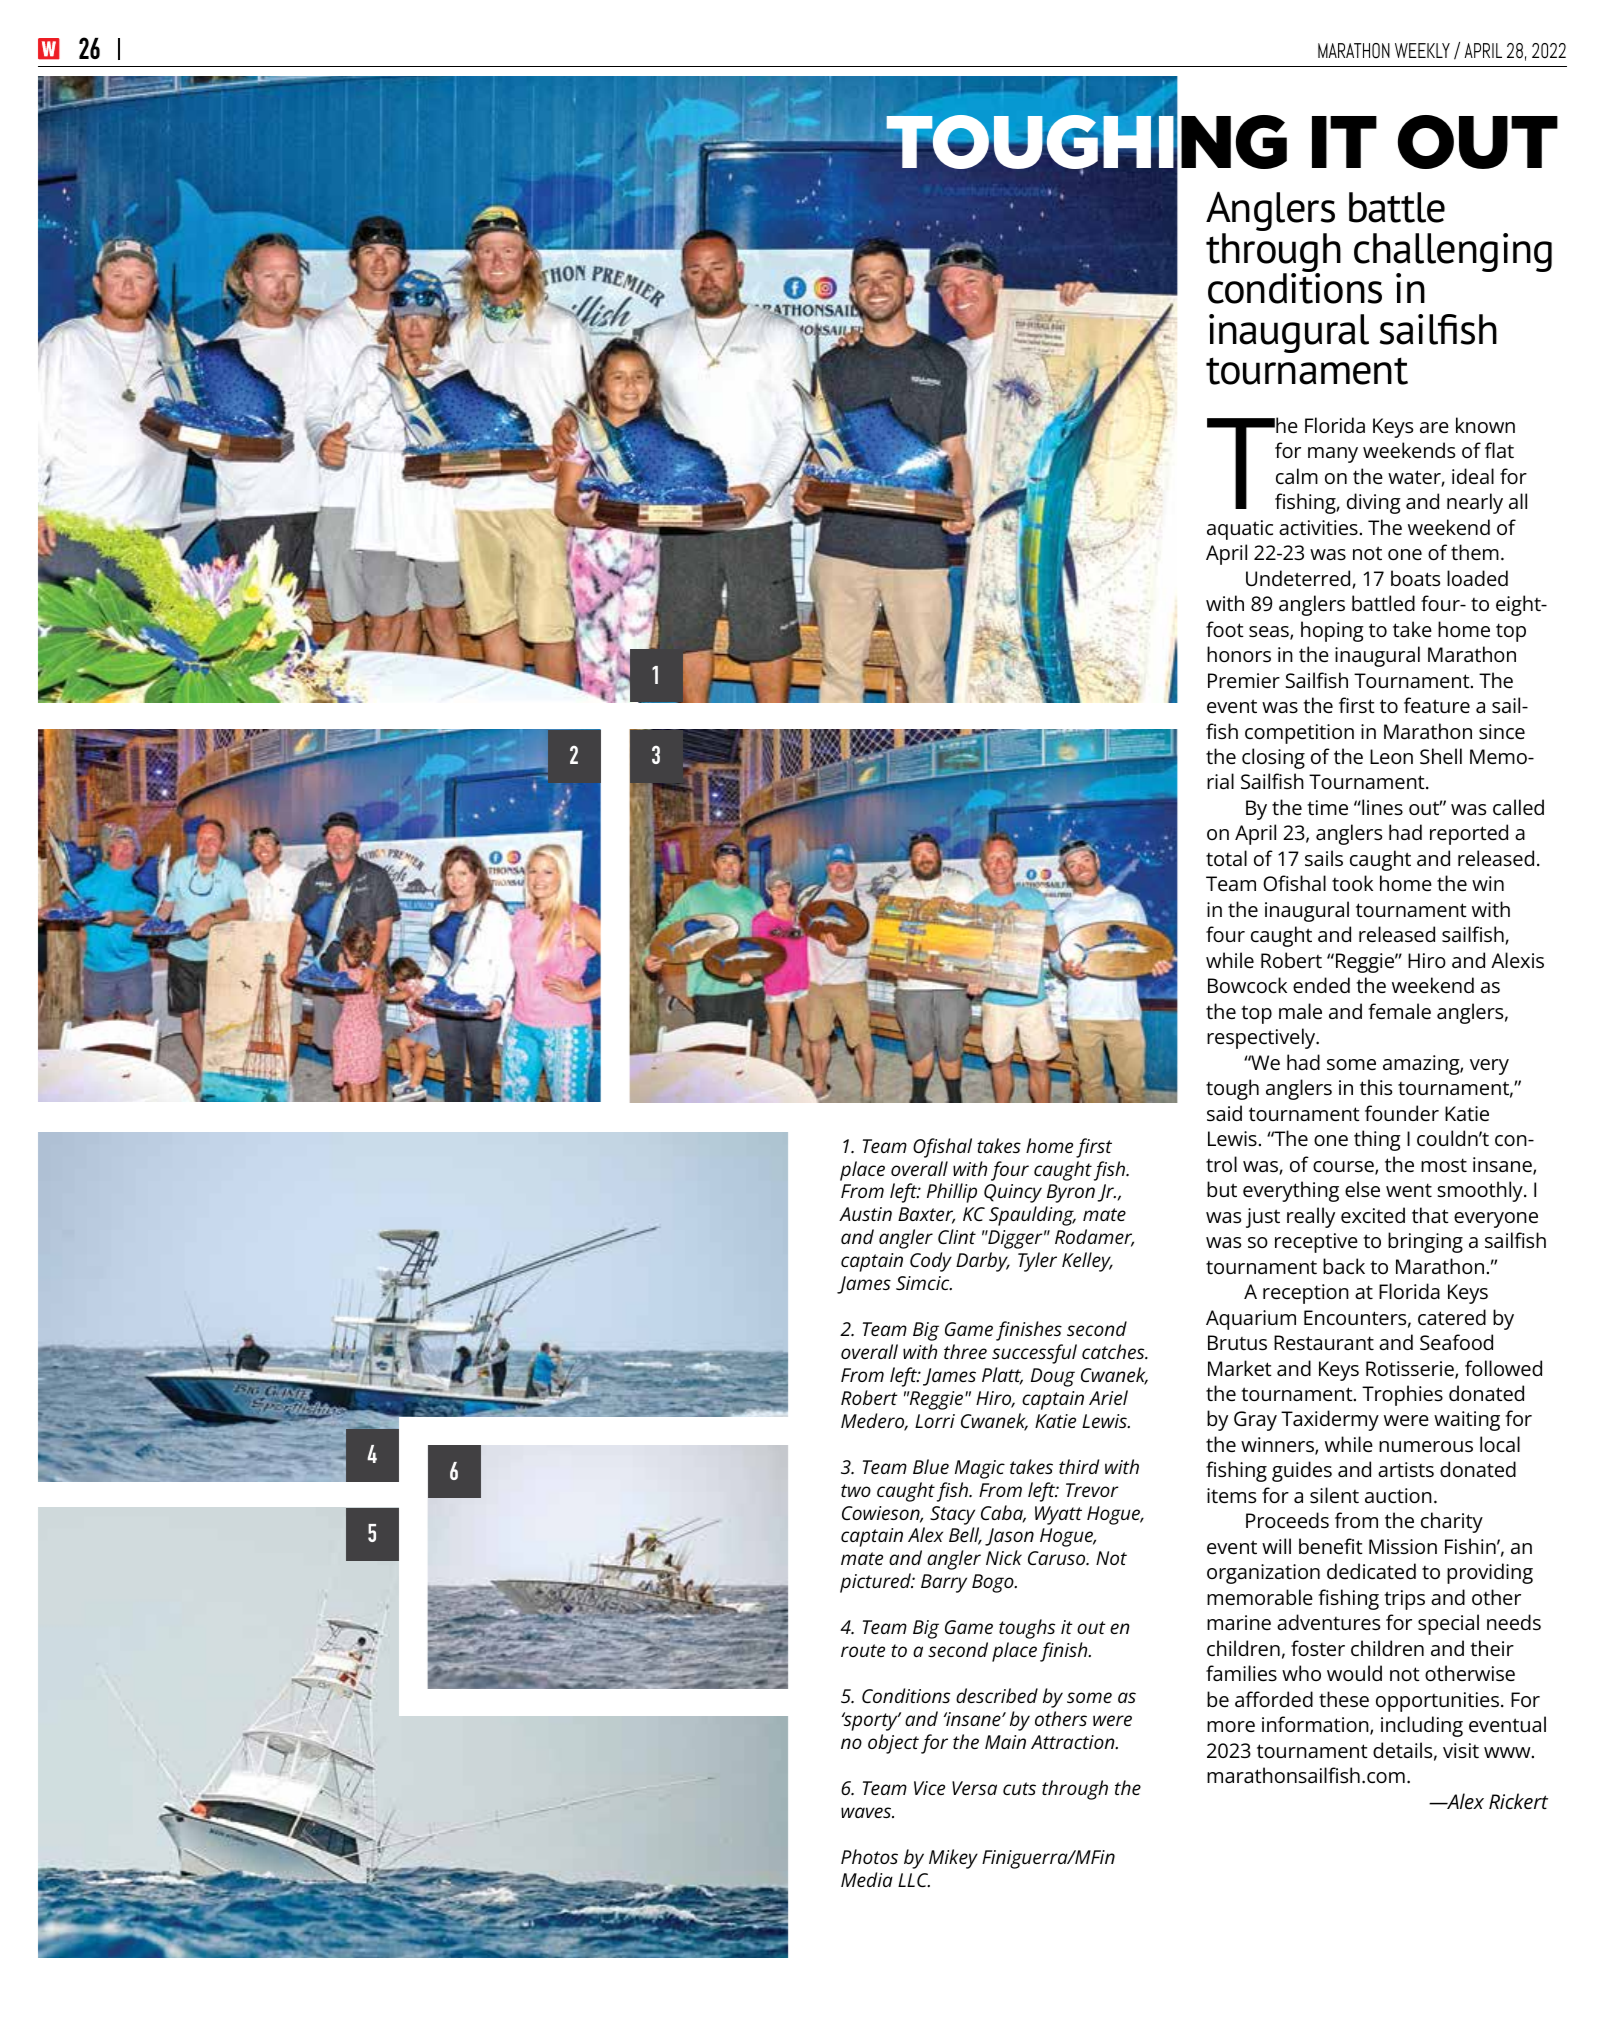 This image has width=1605, height=2026. Describe the element at coordinates (1240, 1368) in the image. I see `Market` at that location.
